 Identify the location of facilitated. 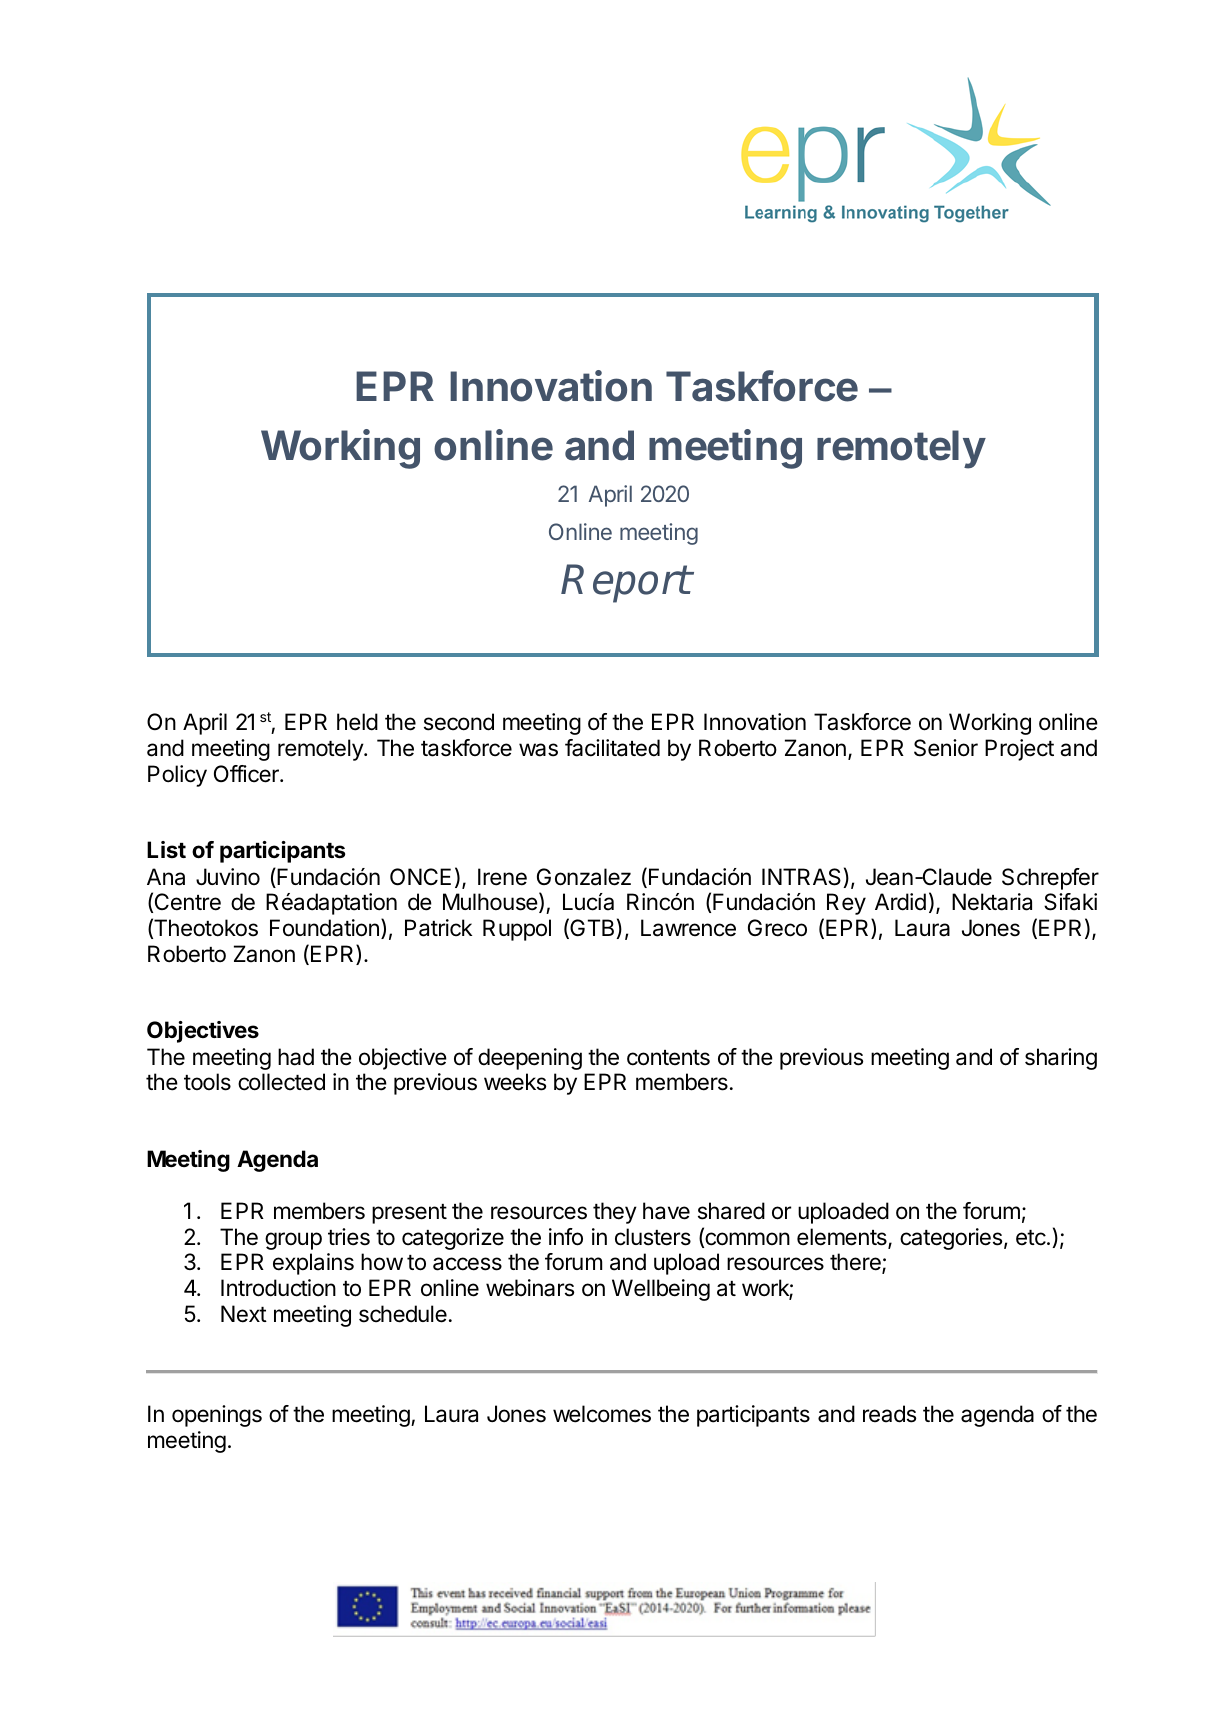
(612, 748).
